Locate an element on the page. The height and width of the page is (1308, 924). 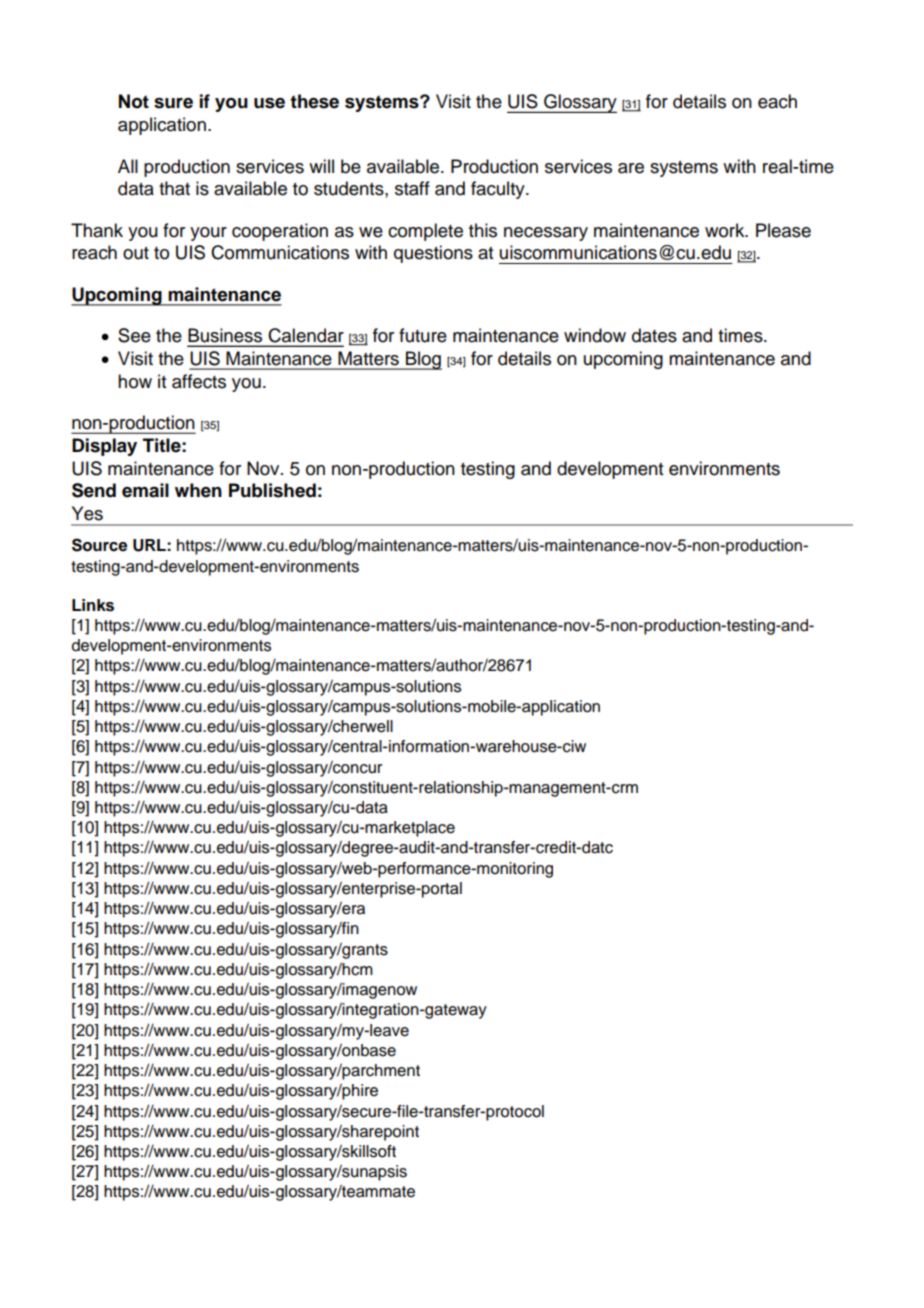
when is located at coordinates (198, 490).
